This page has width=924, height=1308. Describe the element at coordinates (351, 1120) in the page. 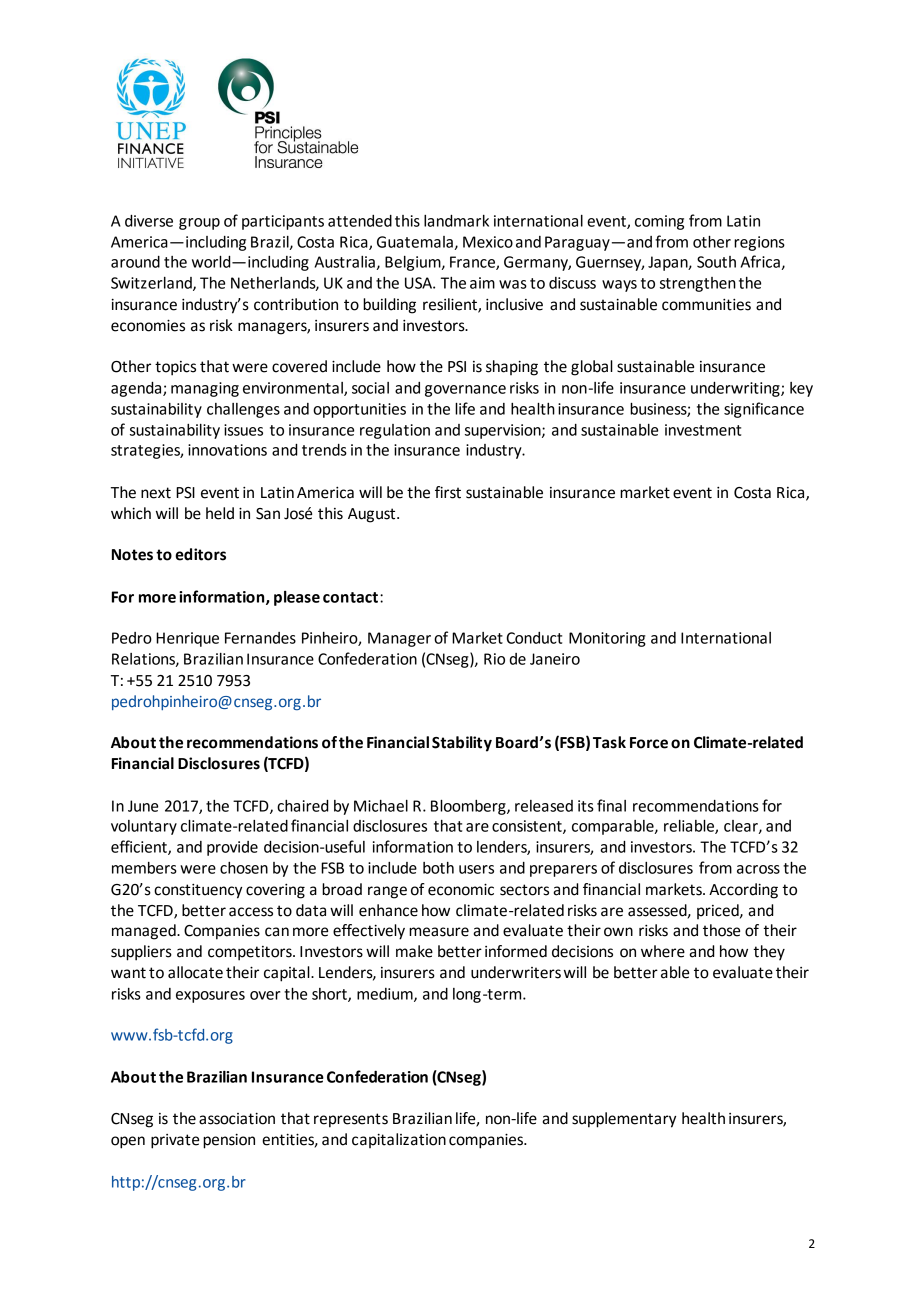

I see `represents` at that location.
